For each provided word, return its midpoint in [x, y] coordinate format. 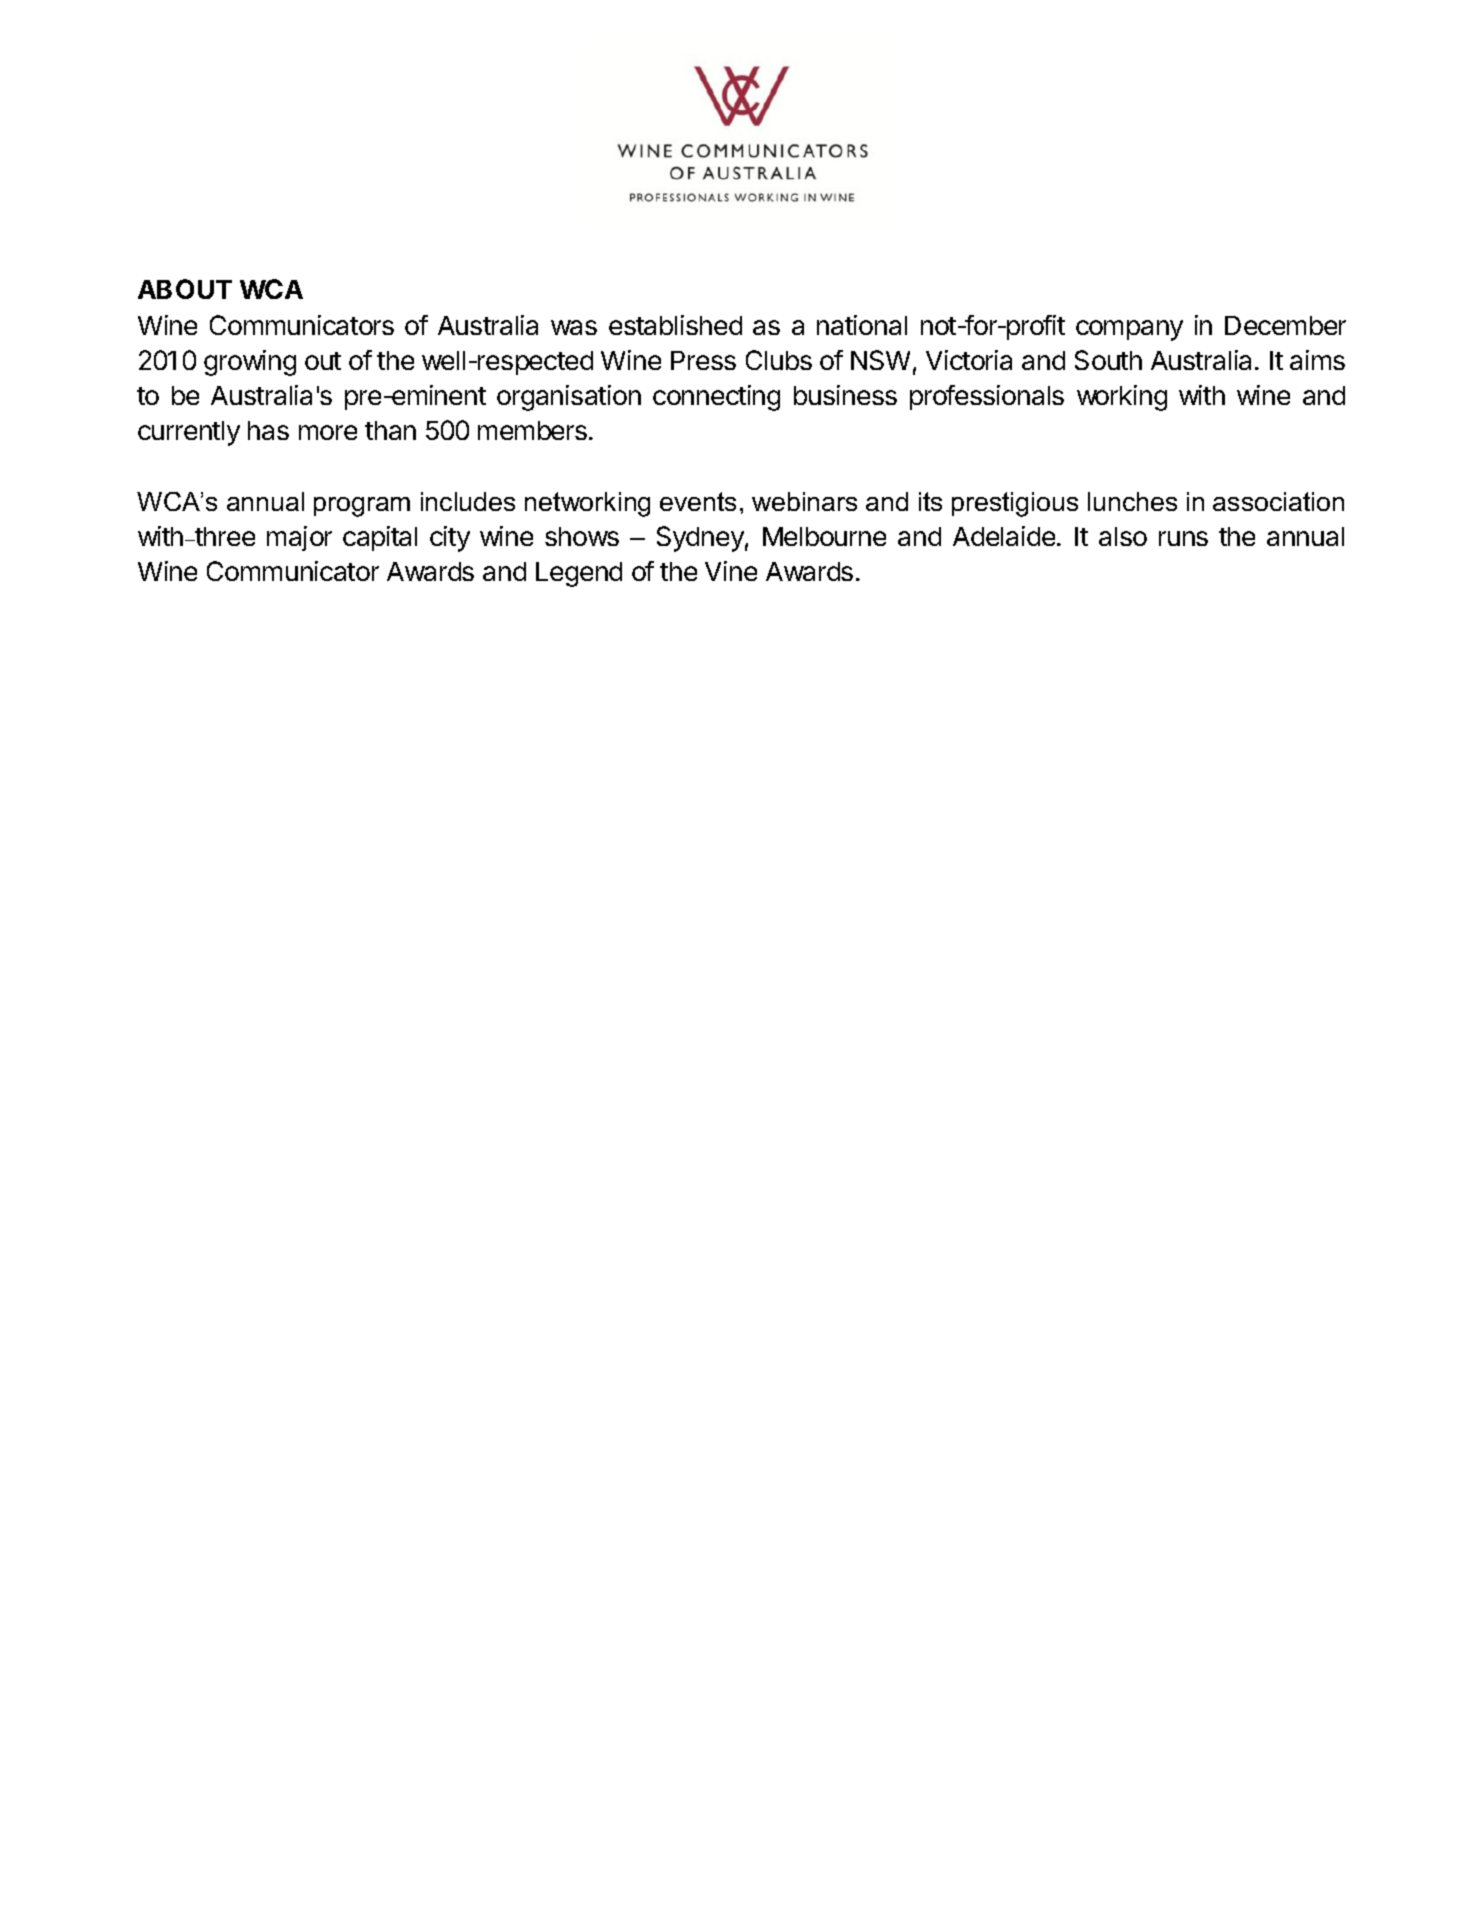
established [675, 325]
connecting [716, 398]
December [1285, 325]
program [362, 507]
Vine [731, 571]
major [299, 538]
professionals [987, 397]
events [698, 501]
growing [250, 363]
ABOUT [185, 289]
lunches [1132, 501]
